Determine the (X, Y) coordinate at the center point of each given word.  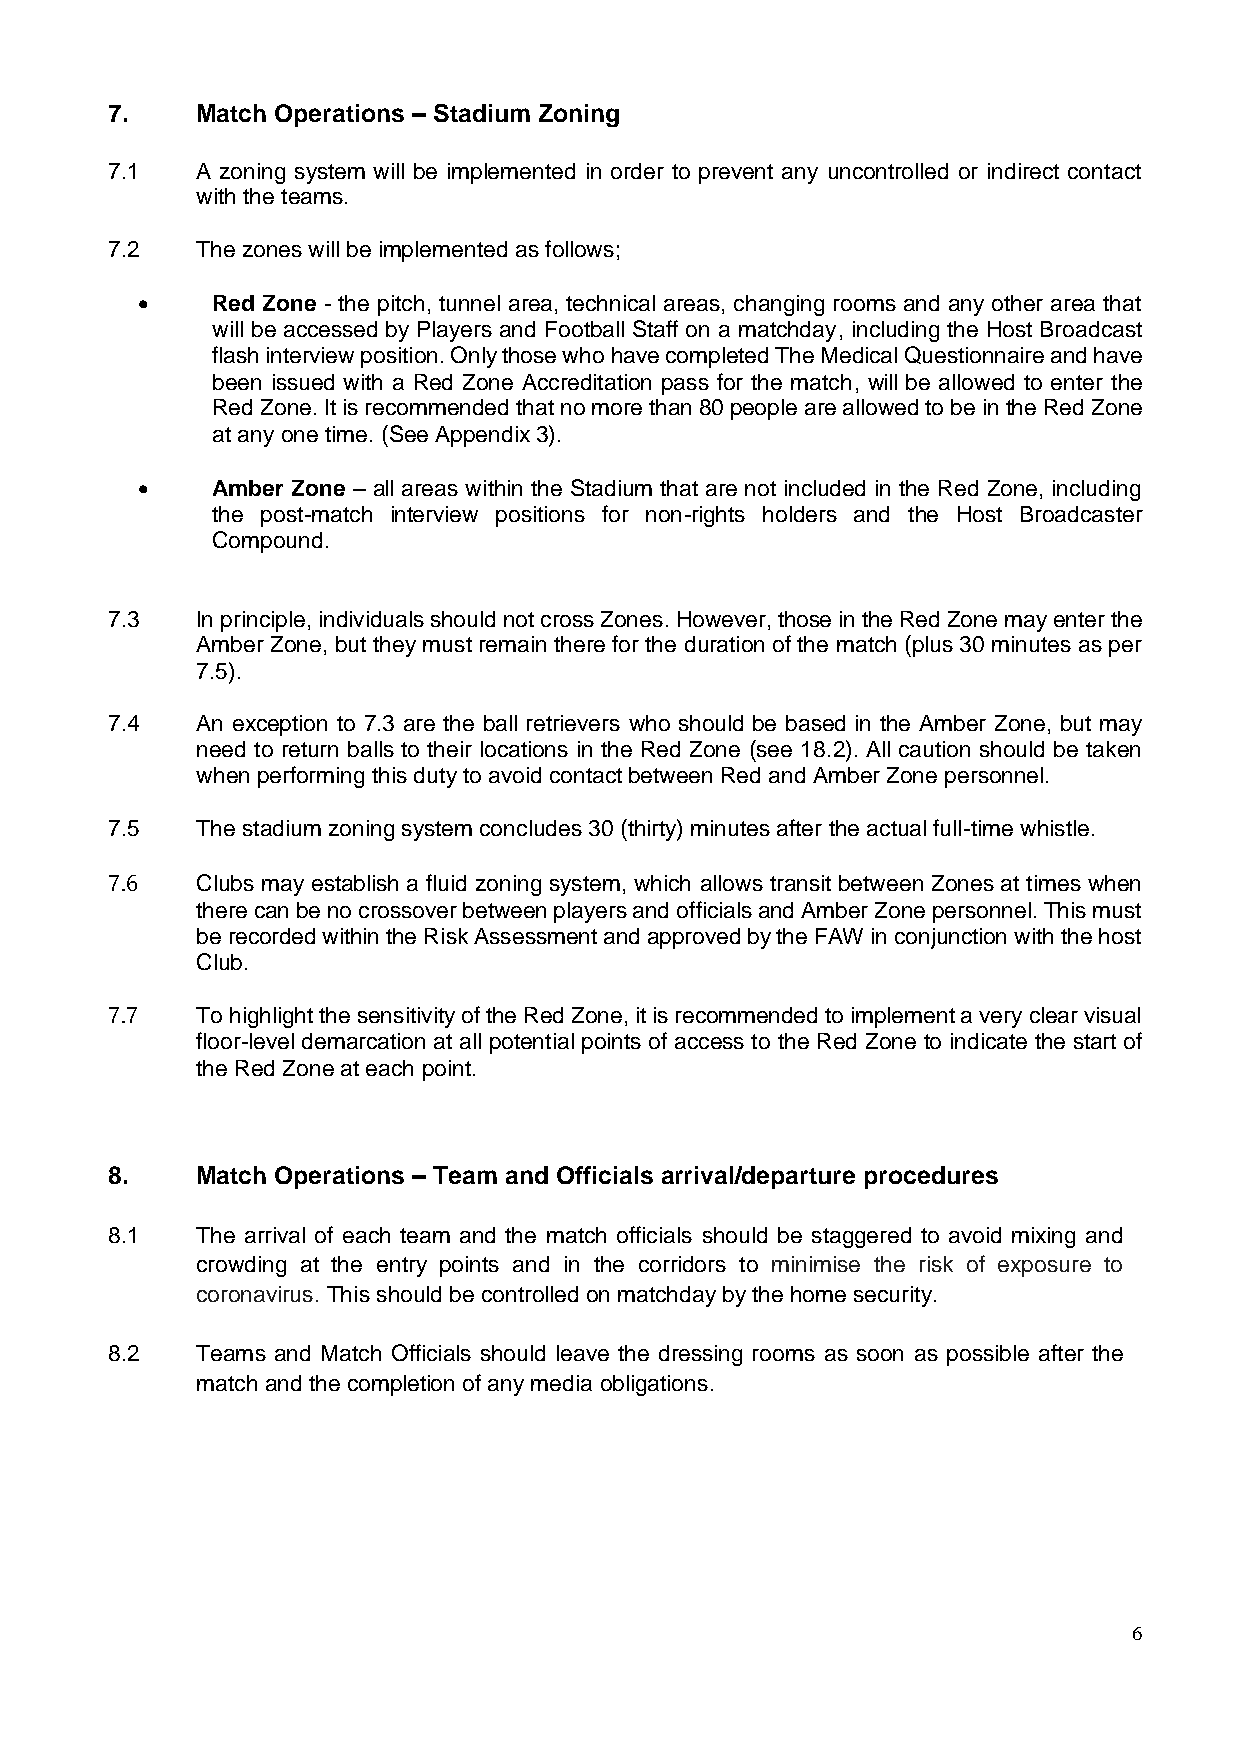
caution (934, 749)
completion (401, 1385)
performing (311, 777)
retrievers (573, 723)
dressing (700, 1355)
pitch (401, 305)
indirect (1023, 171)
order (637, 171)
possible (988, 1355)
